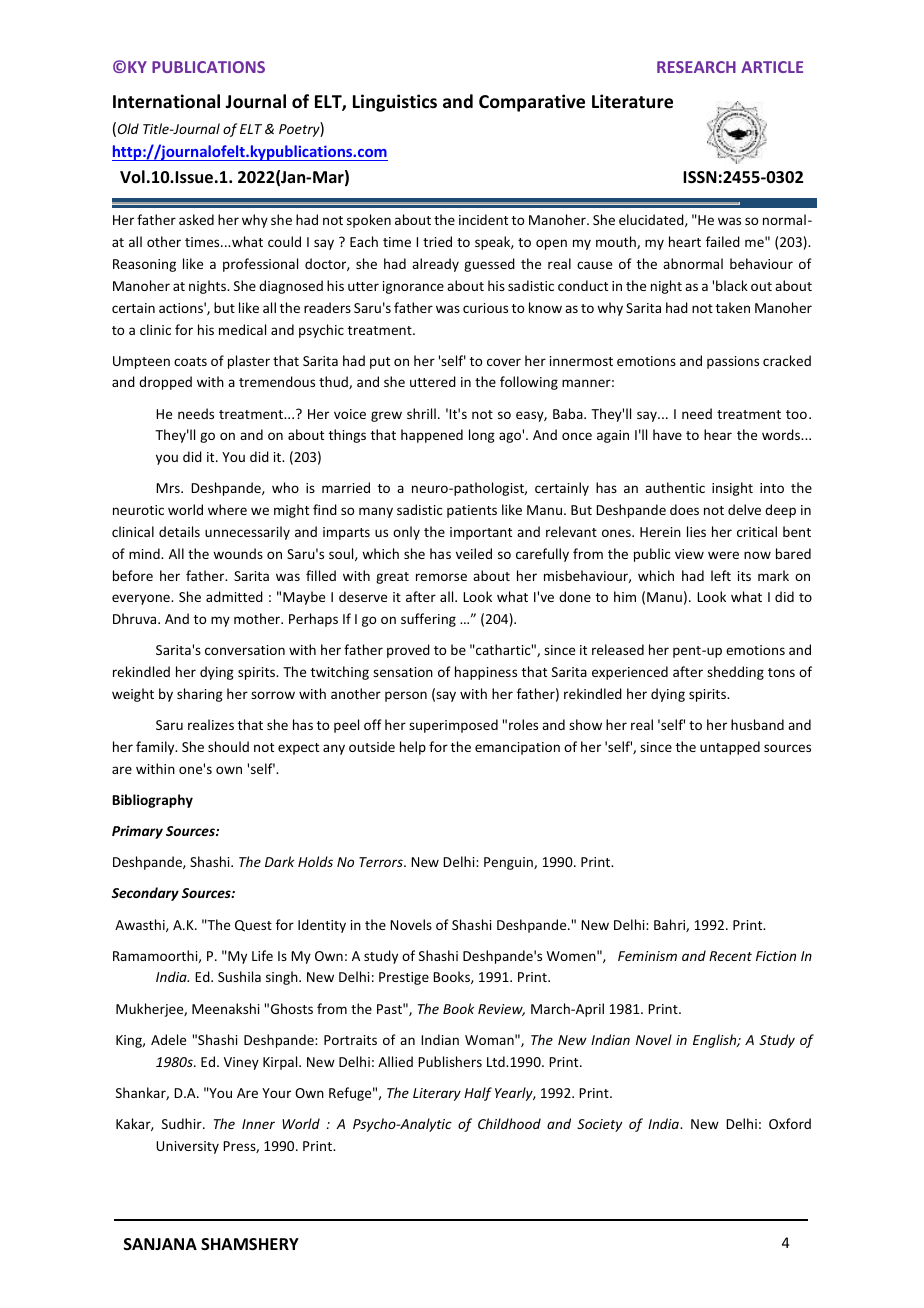 Image resolution: width=924 pixels, height=1308 pixels. Describe the element at coordinates (730, 748) in the page. I see `untapped` at that location.
